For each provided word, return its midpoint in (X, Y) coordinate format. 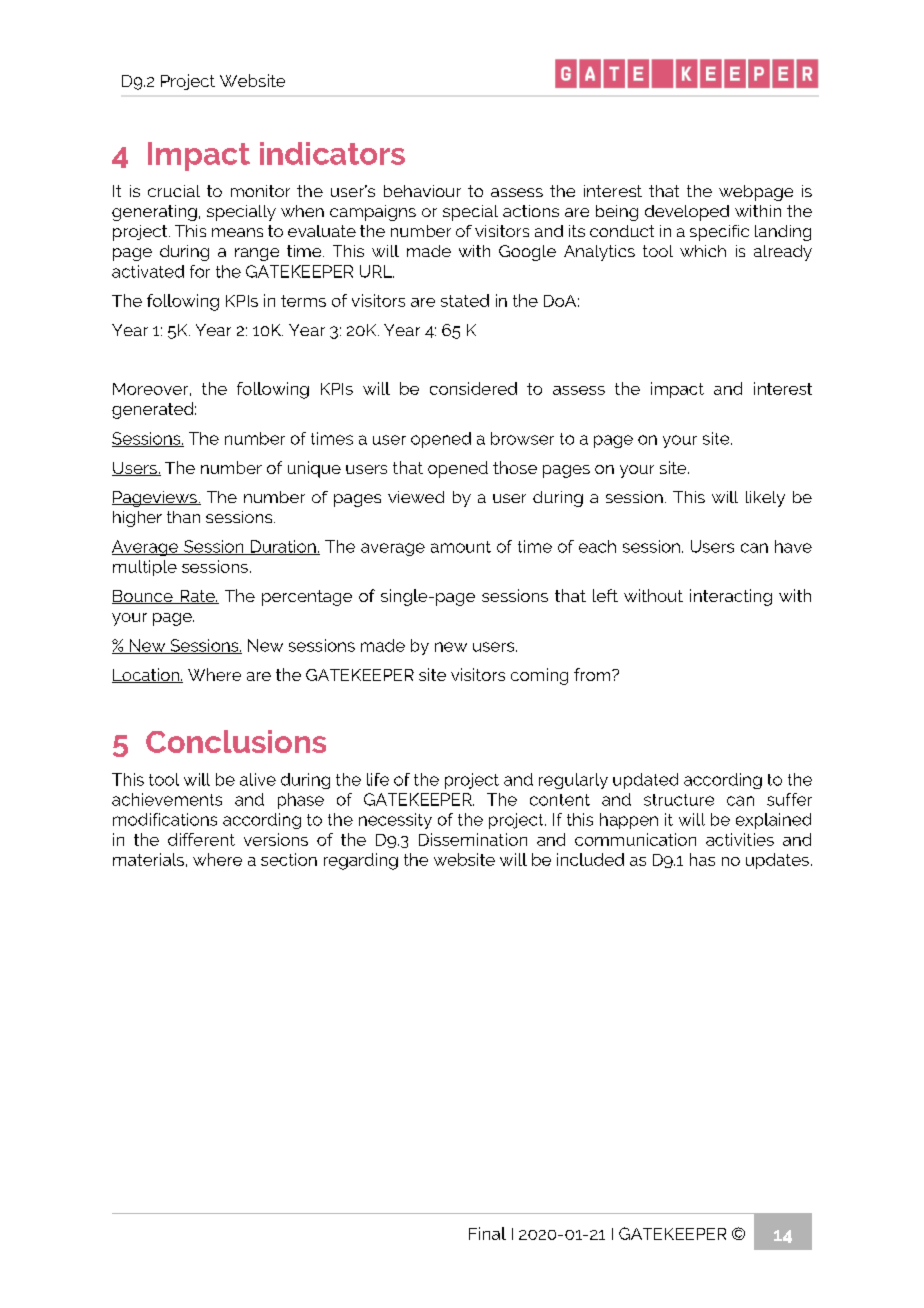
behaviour (422, 191)
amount (461, 547)
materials (148, 859)
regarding (361, 861)
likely (765, 499)
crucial (174, 191)
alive (258, 779)
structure (679, 800)
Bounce (143, 597)
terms (303, 301)
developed (687, 213)
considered (473, 388)
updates (777, 861)
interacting (731, 597)
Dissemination (473, 839)
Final (487, 1233)
